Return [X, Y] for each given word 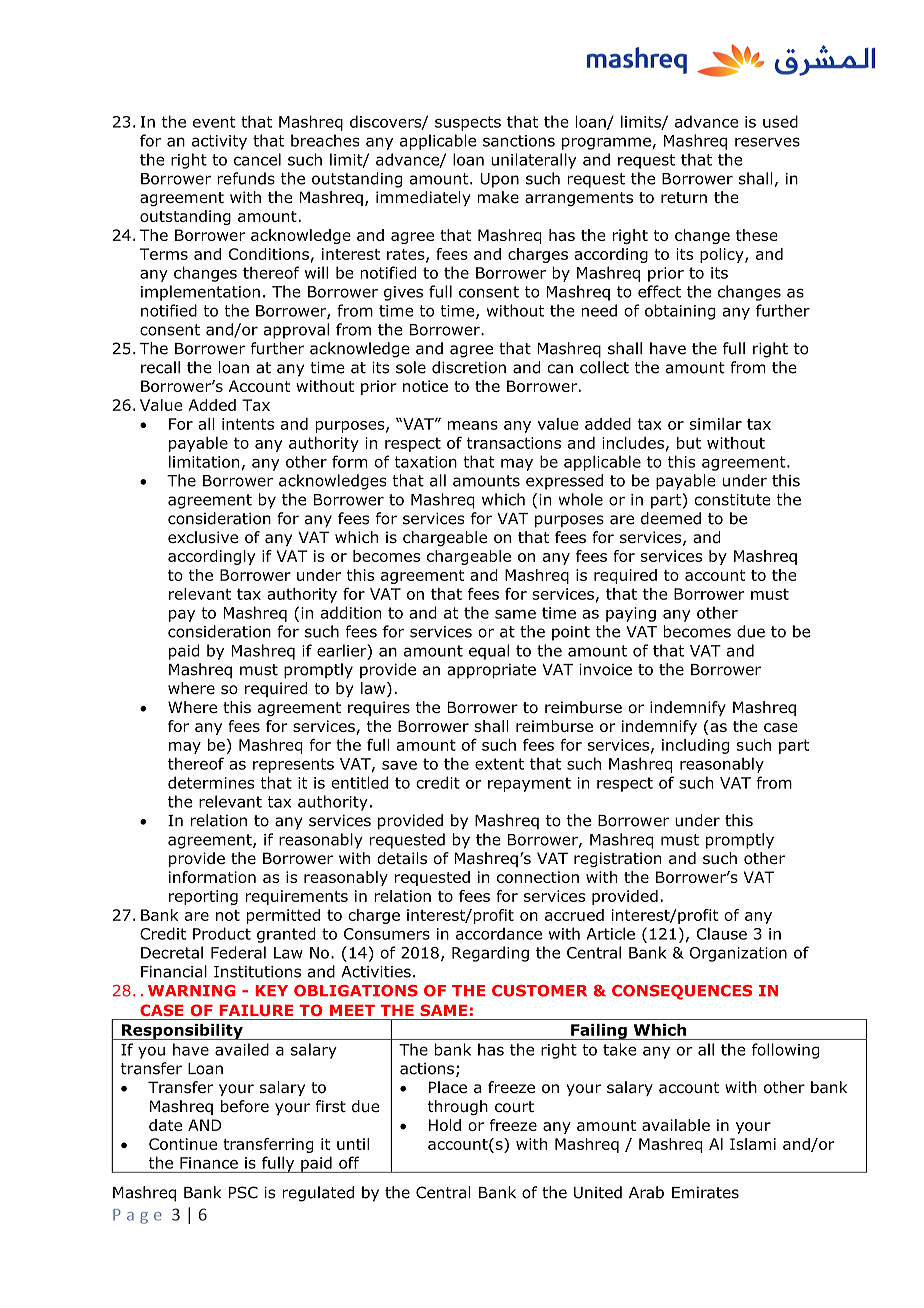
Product [222, 933]
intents [248, 424]
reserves [767, 142]
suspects [468, 123]
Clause [722, 933]
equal [489, 652]
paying [631, 614]
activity [219, 142]
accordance [499, 934]
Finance [209, 1163]
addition [351, 612]
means [473, 425]
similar [716, 424]
